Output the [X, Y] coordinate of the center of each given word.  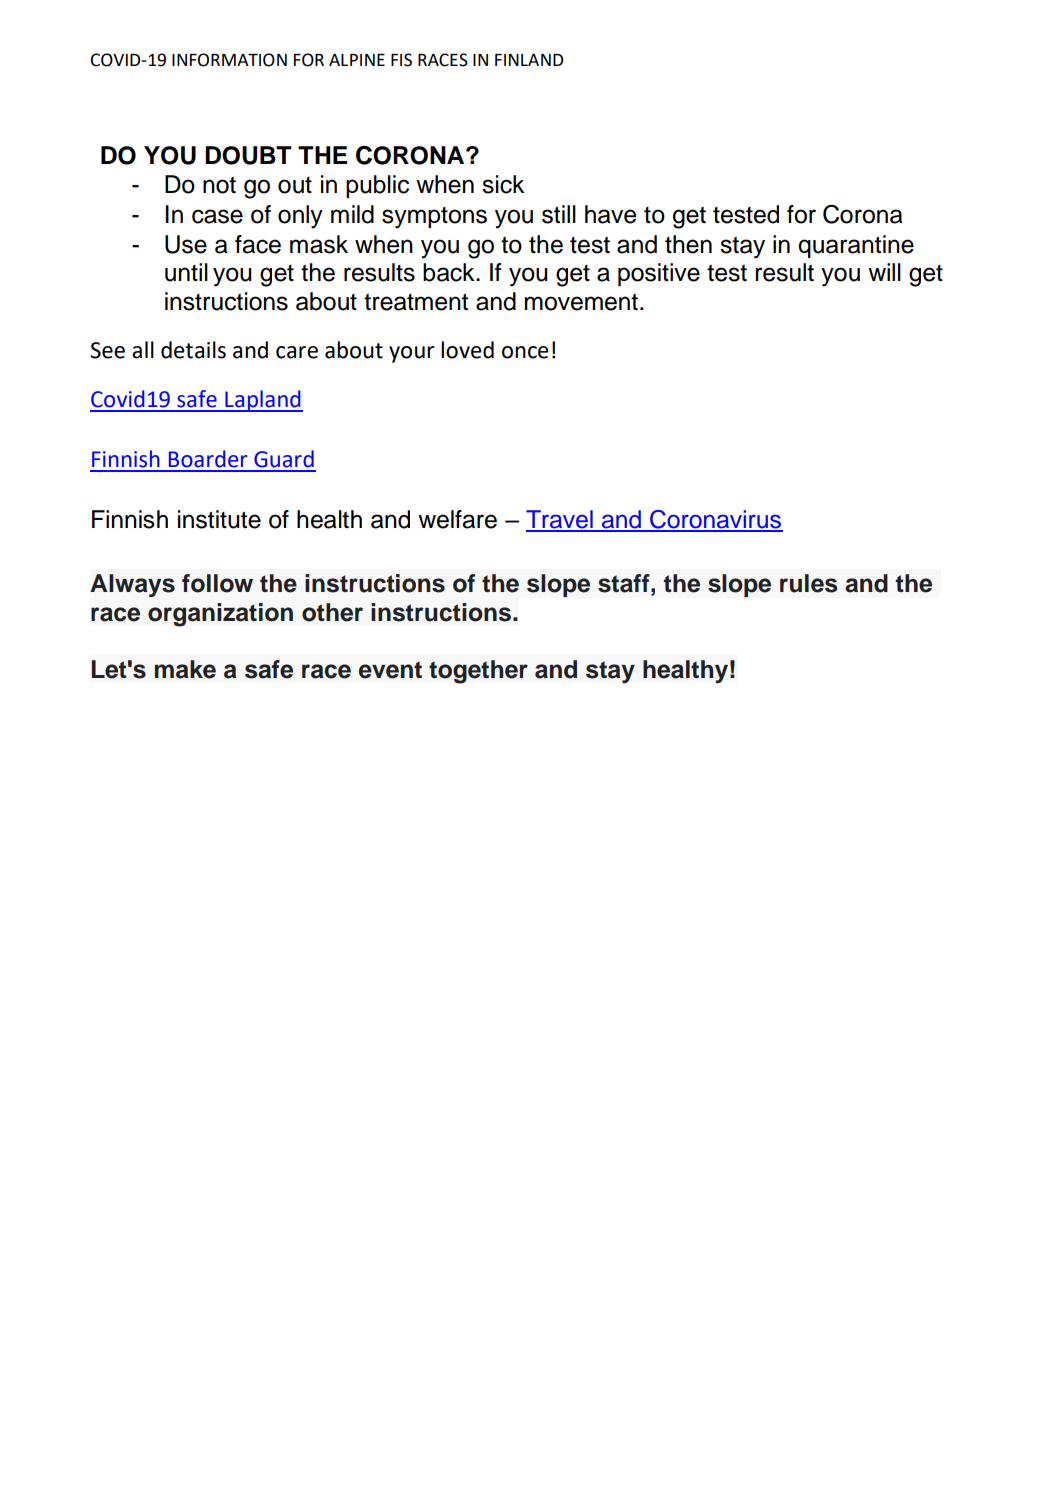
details [193, 350]
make [185, 669]
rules [809, 583]
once [525, 352]
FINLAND [529, 60]
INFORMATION [229, 60]
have [610, 214]
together [478, 672]
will [884, 272]
